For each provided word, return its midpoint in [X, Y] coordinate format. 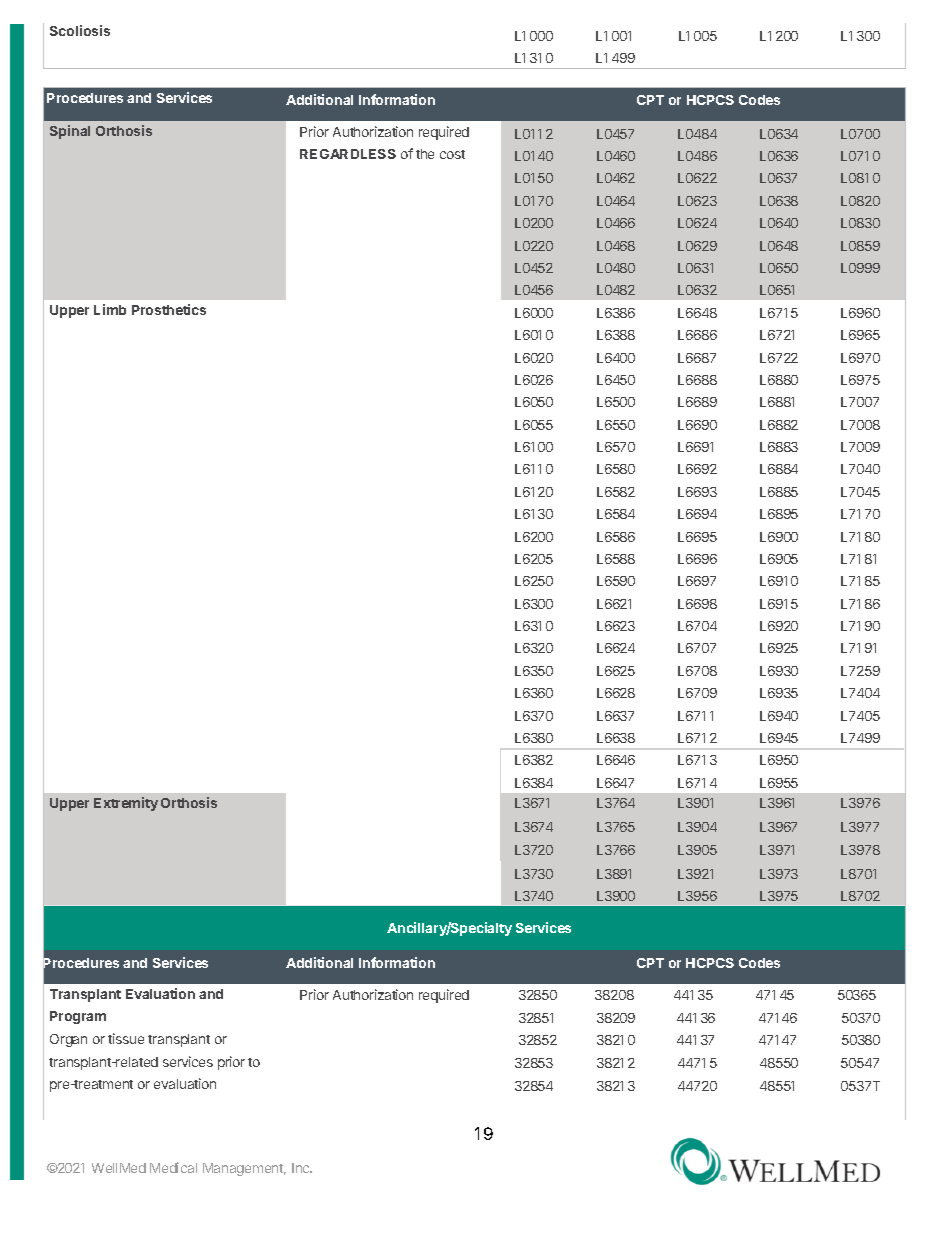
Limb [110, 309]
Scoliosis [80, 30]
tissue [126, 1038]
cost [452, 154]
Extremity [126, 804]
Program [78, 1017]
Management [244, 1169]
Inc [302, 1168]
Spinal [70, 132]
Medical [173, 1167]
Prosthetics [169, 309]
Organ [68, 1040]
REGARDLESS [348, 154]
